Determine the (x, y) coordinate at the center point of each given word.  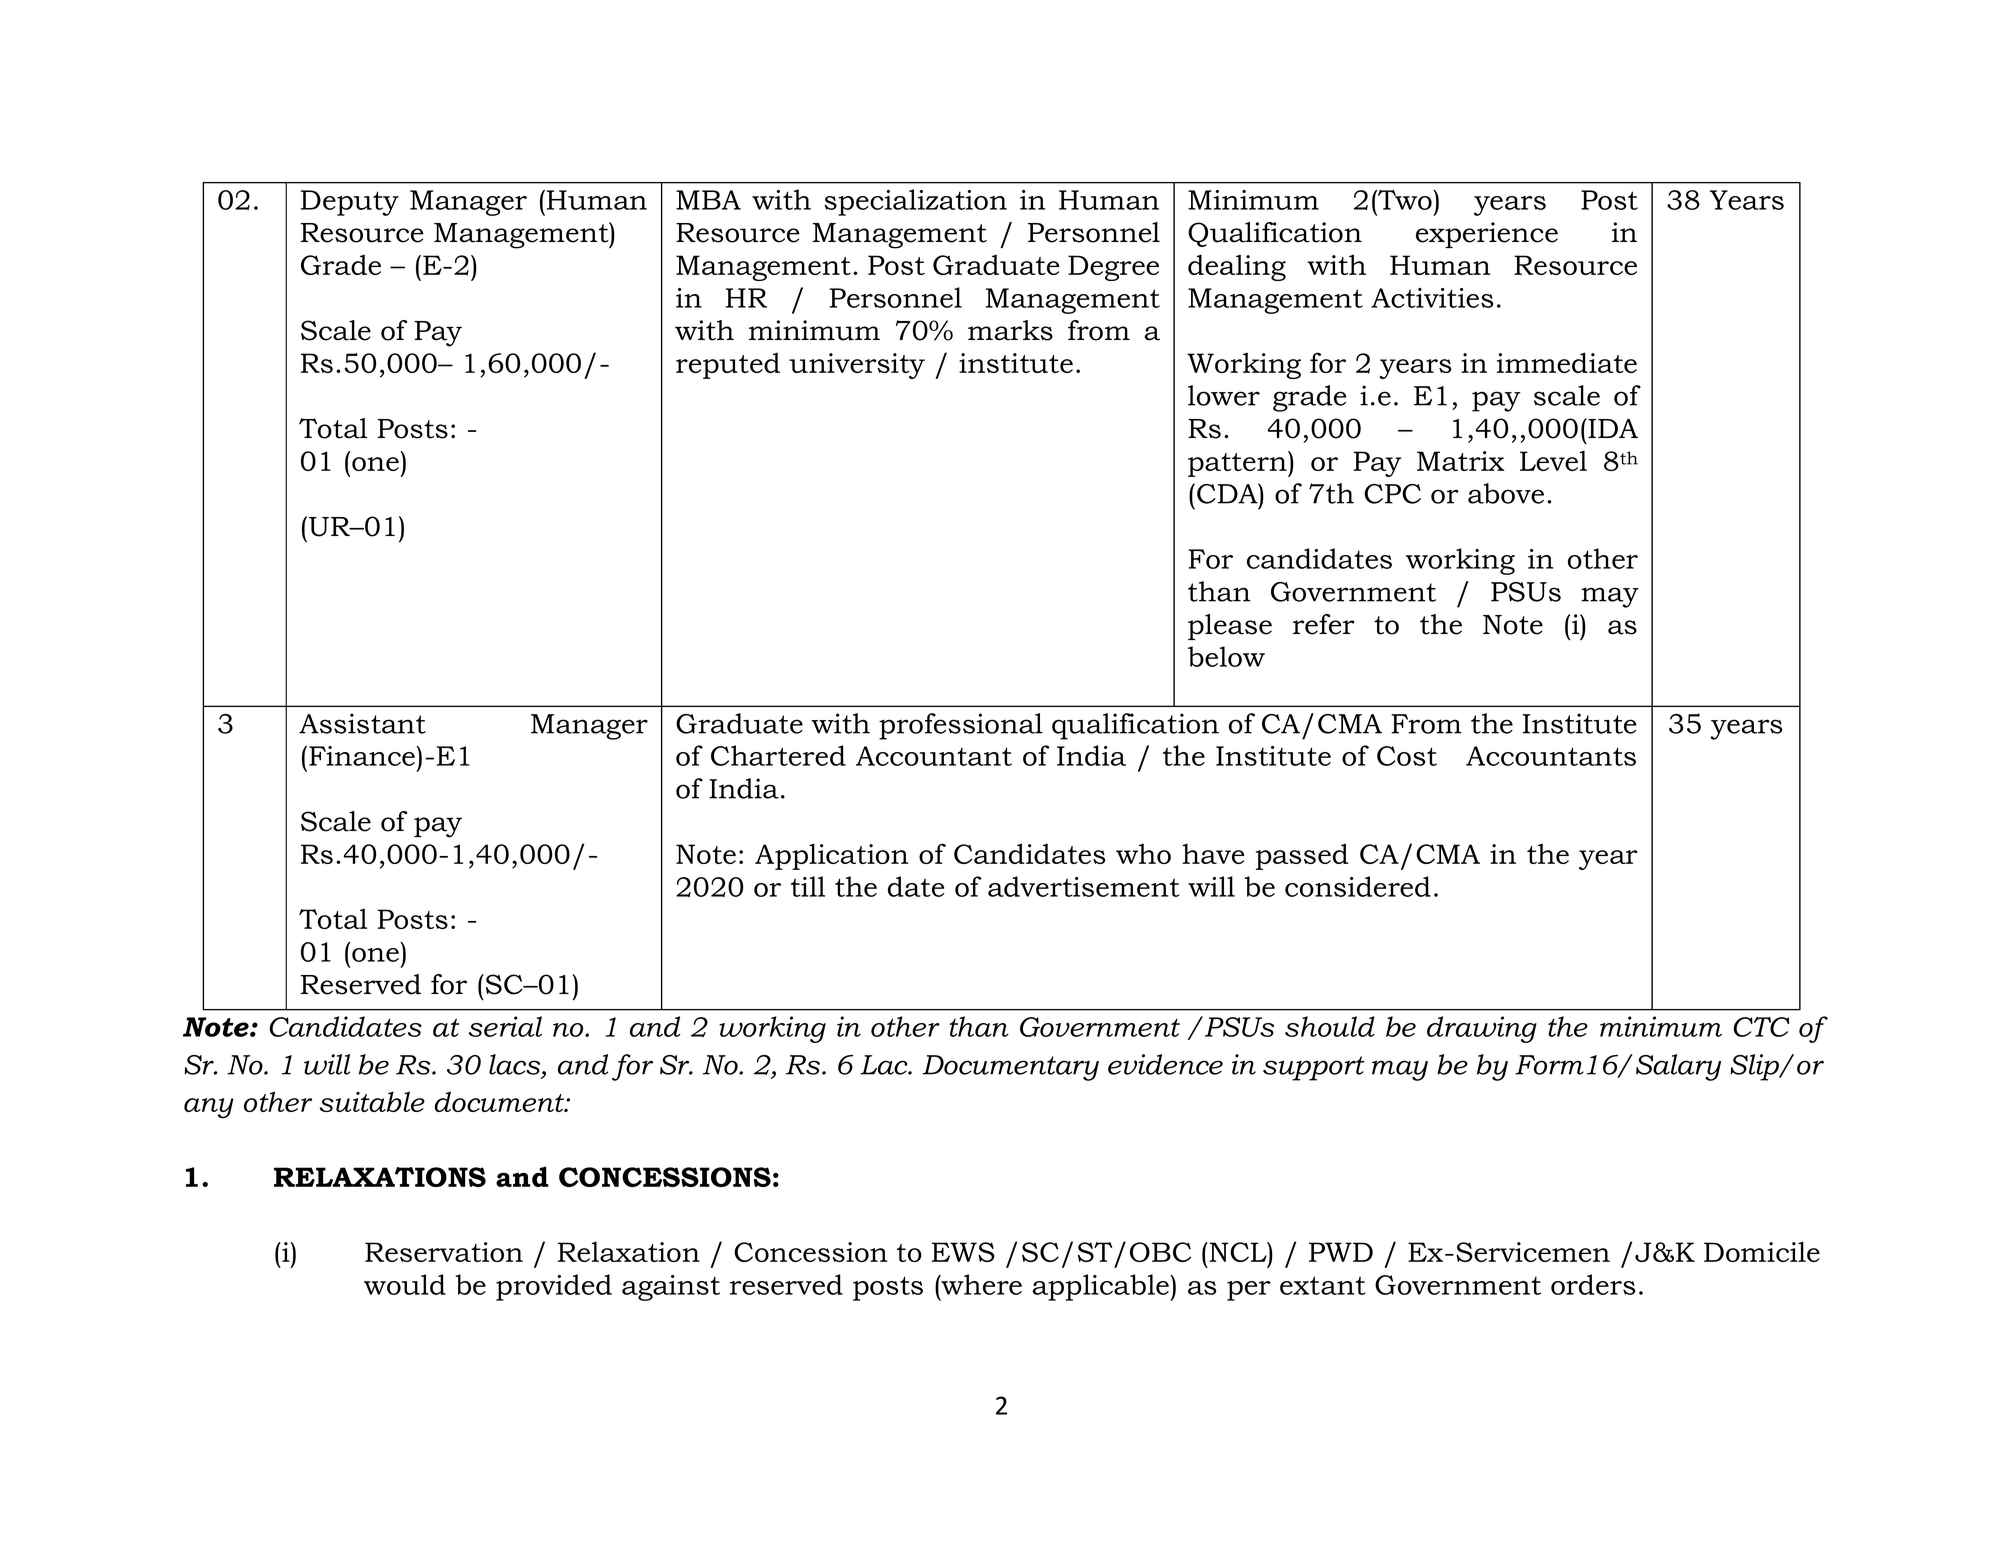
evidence (1165, 1064)
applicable (1102, 1287)
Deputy (350, 203)
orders (1593, 1284)
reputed (728, 365)
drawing (1482, 1029)
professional (961, 726)
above (1506, 493)
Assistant (362, 723)
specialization (915, 202)
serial (505, 1026)
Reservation (444, 1252)
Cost (1407, 756)
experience (1487, 235)
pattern (1238, 464)
